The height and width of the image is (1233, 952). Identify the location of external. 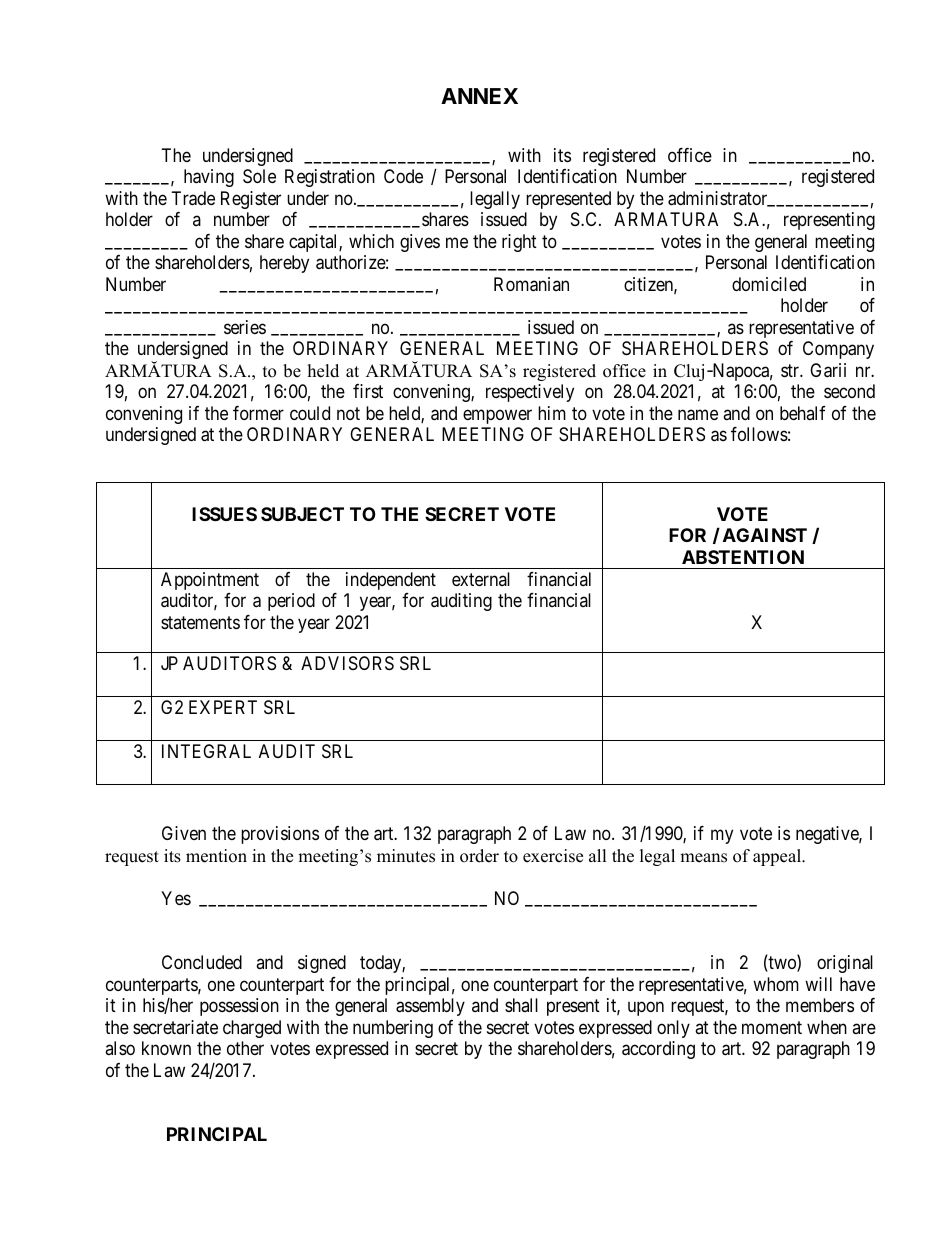
(481, 579).
